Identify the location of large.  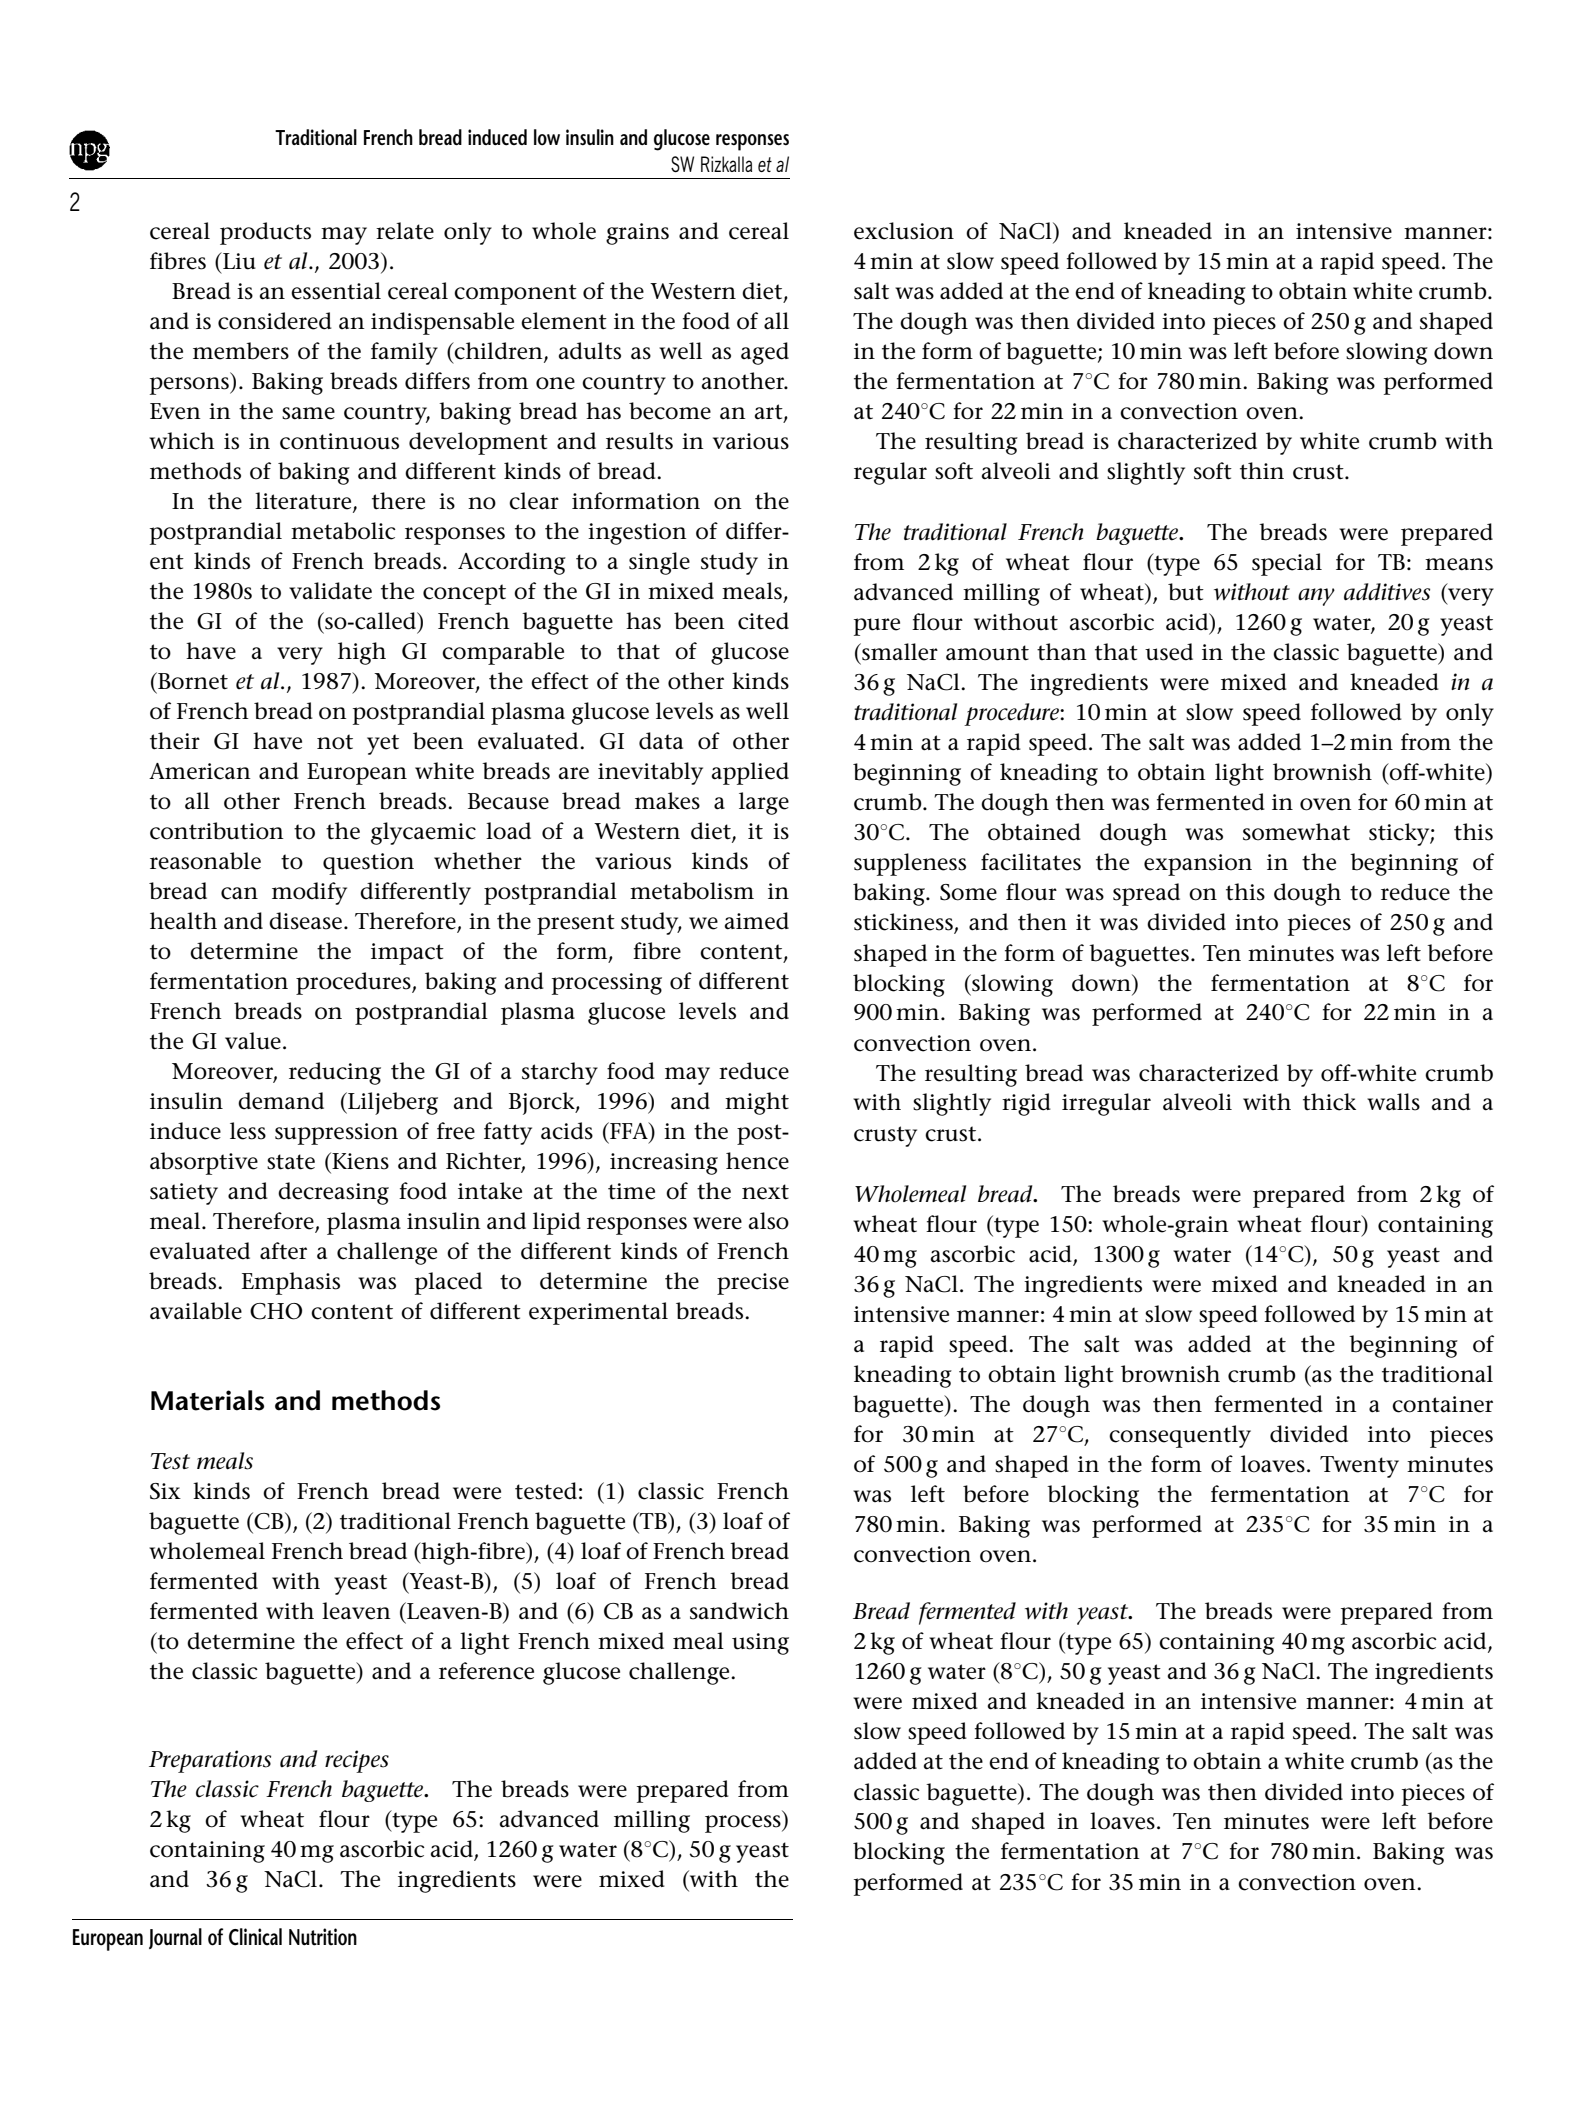
(764, 803).
